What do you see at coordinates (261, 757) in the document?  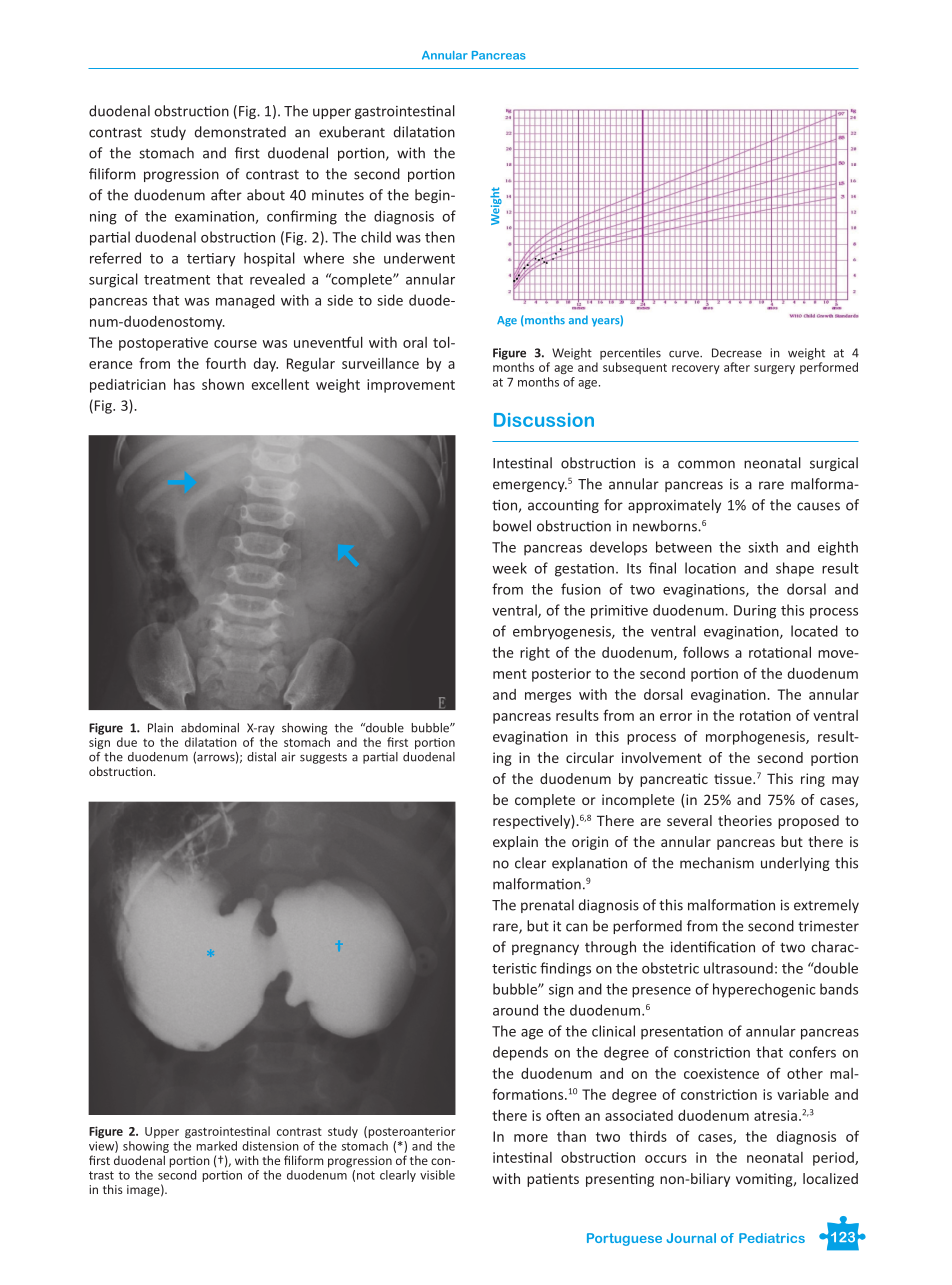 I see `distal` at bounding box center [261, 757].
